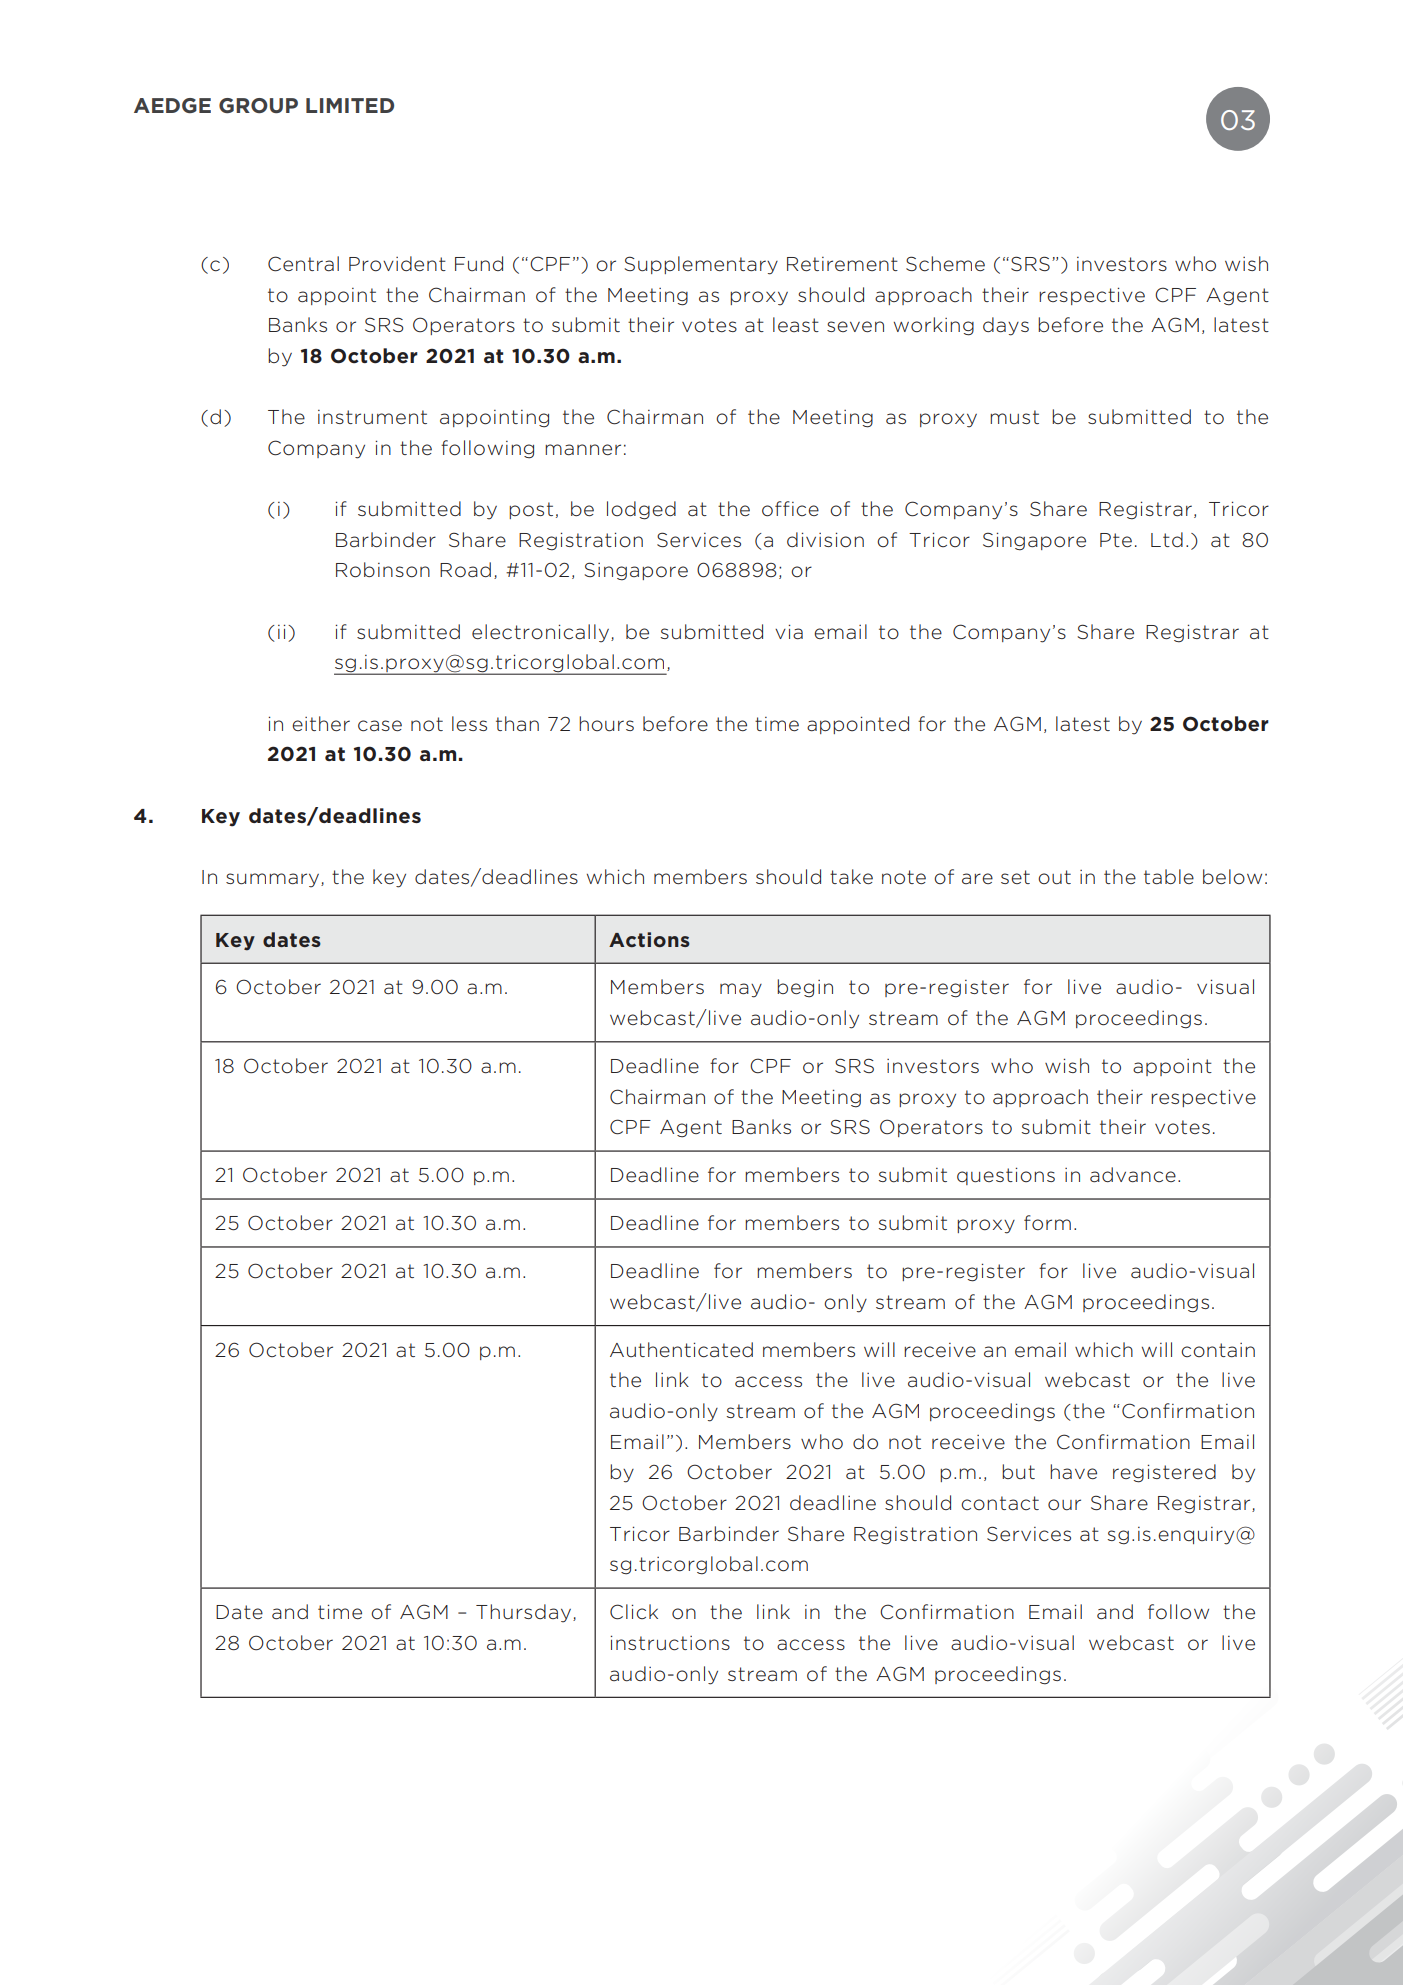 Image resolution: width=1403 pixels, height=1985 pixels. Describe the element at coordinates (945, 264) in the image. I see `Scheme` at that location.
